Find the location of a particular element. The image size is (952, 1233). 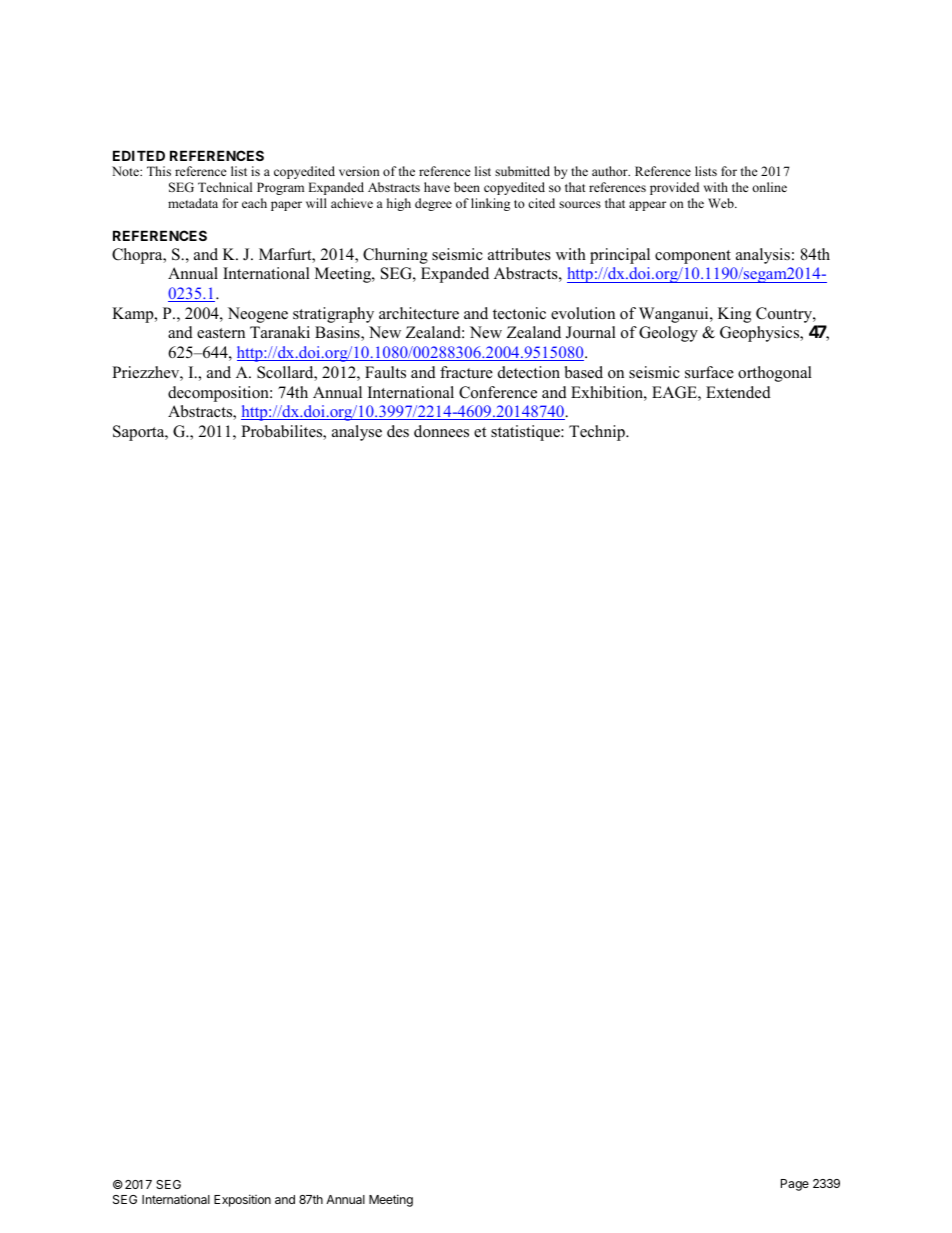

Web is located at coordinates (722, 203).
